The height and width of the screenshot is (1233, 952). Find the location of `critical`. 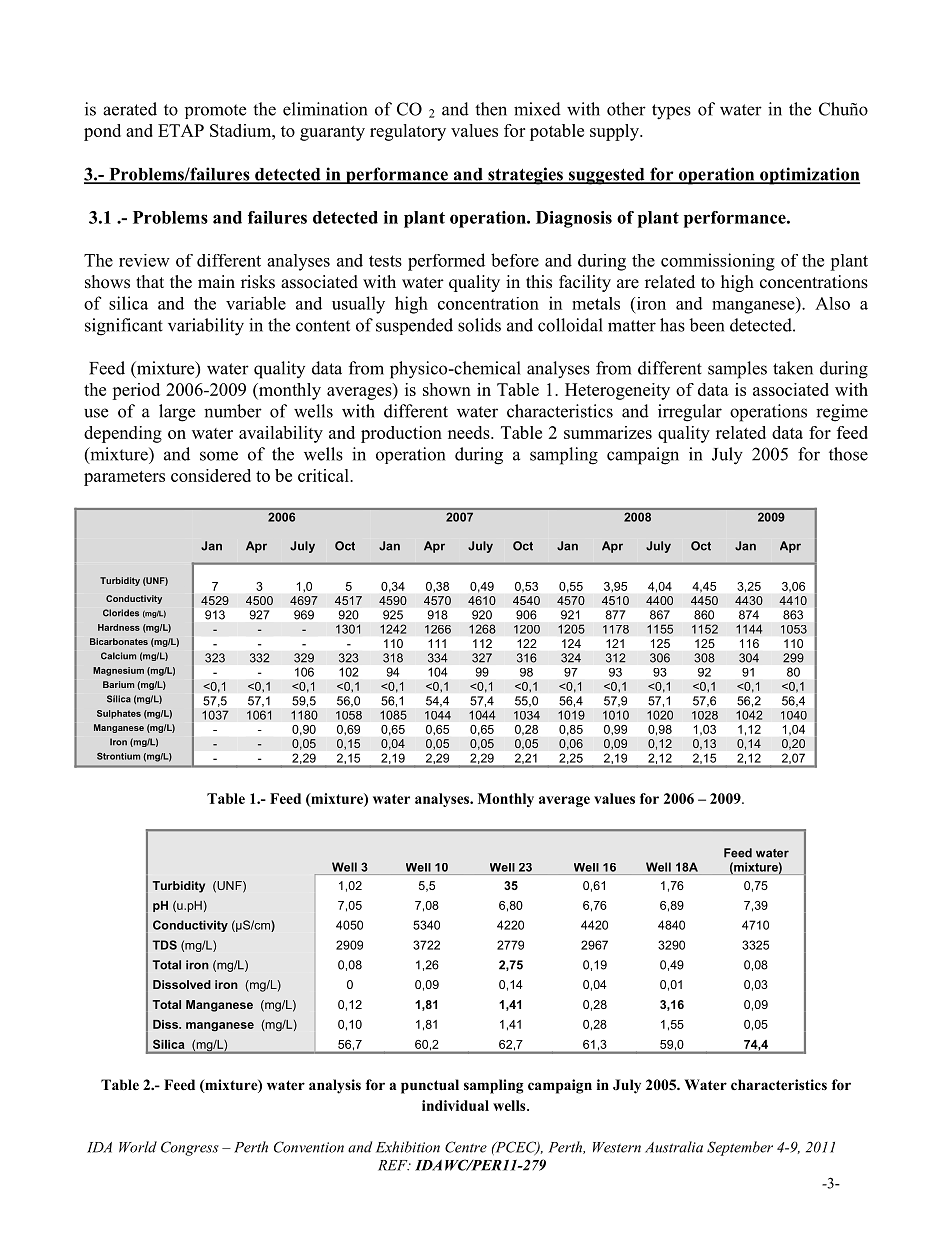

critical is located at coordinates (324, 475).
